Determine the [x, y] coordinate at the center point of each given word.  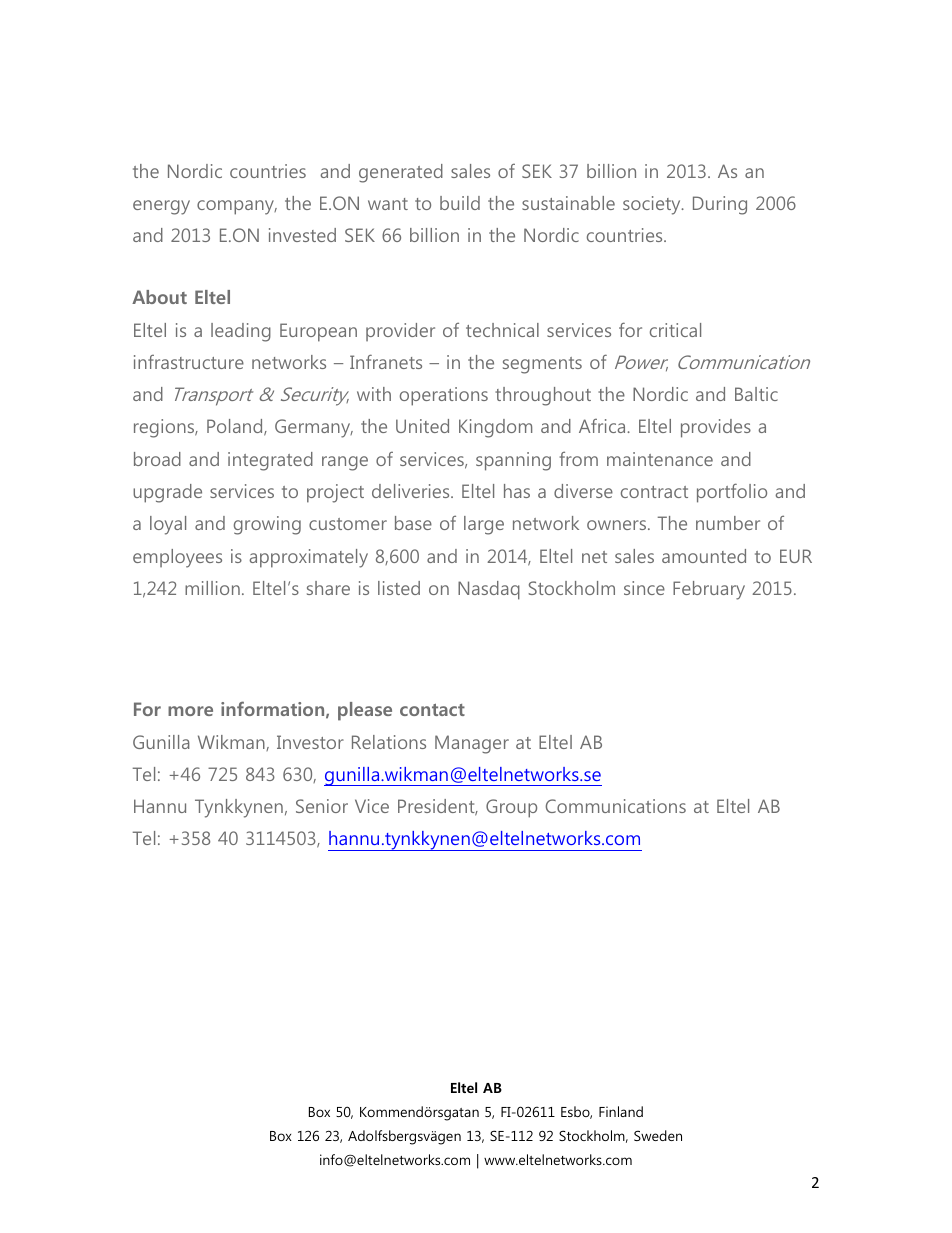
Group [511, 808]
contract [654, 492]
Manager [472, 744]
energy [161, 207]
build [460, 203]
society [653, 205]
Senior [322, 806]
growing [267, 525]
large [484, 525]
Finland [621, 1111]
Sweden [658, 1135]
